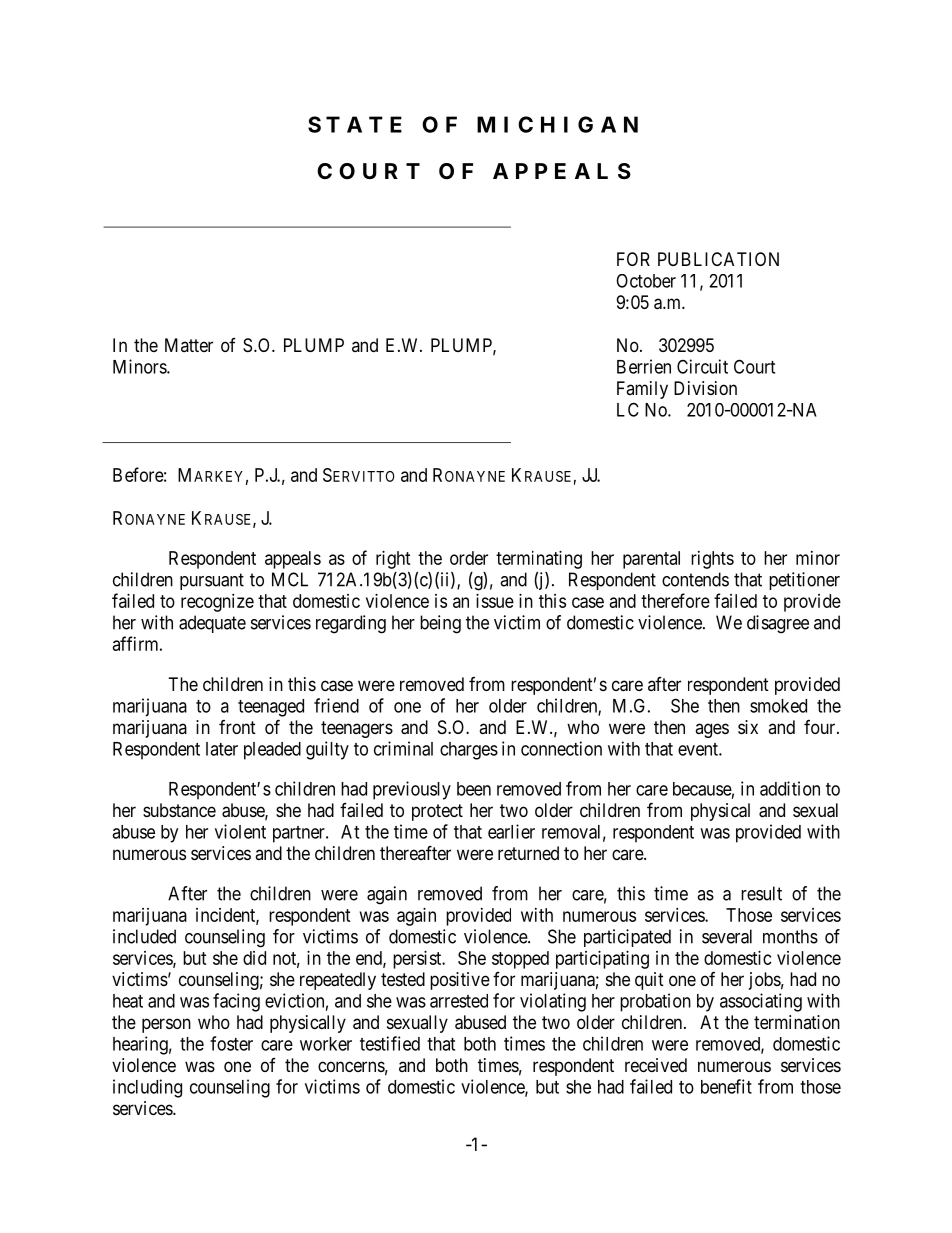  Describe the element at coordinates (557, 124) in the screenshot. I see `MICHIGAN` at that location.
